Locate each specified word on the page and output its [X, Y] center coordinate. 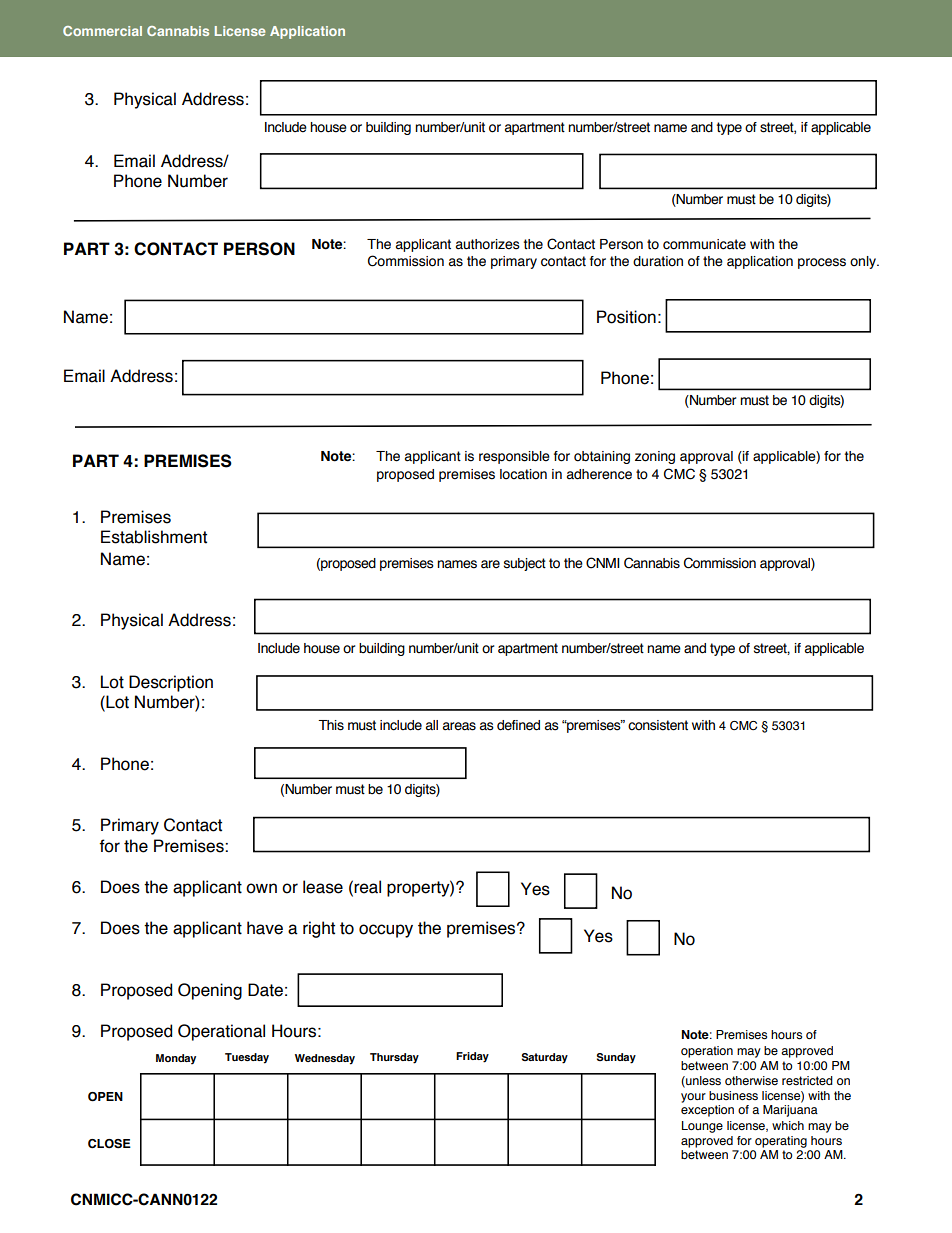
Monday [176, 1059]
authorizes [488, 244]
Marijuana [790, 1111]
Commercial [102, 31]
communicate [704, 244]
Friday [472, 1057]
